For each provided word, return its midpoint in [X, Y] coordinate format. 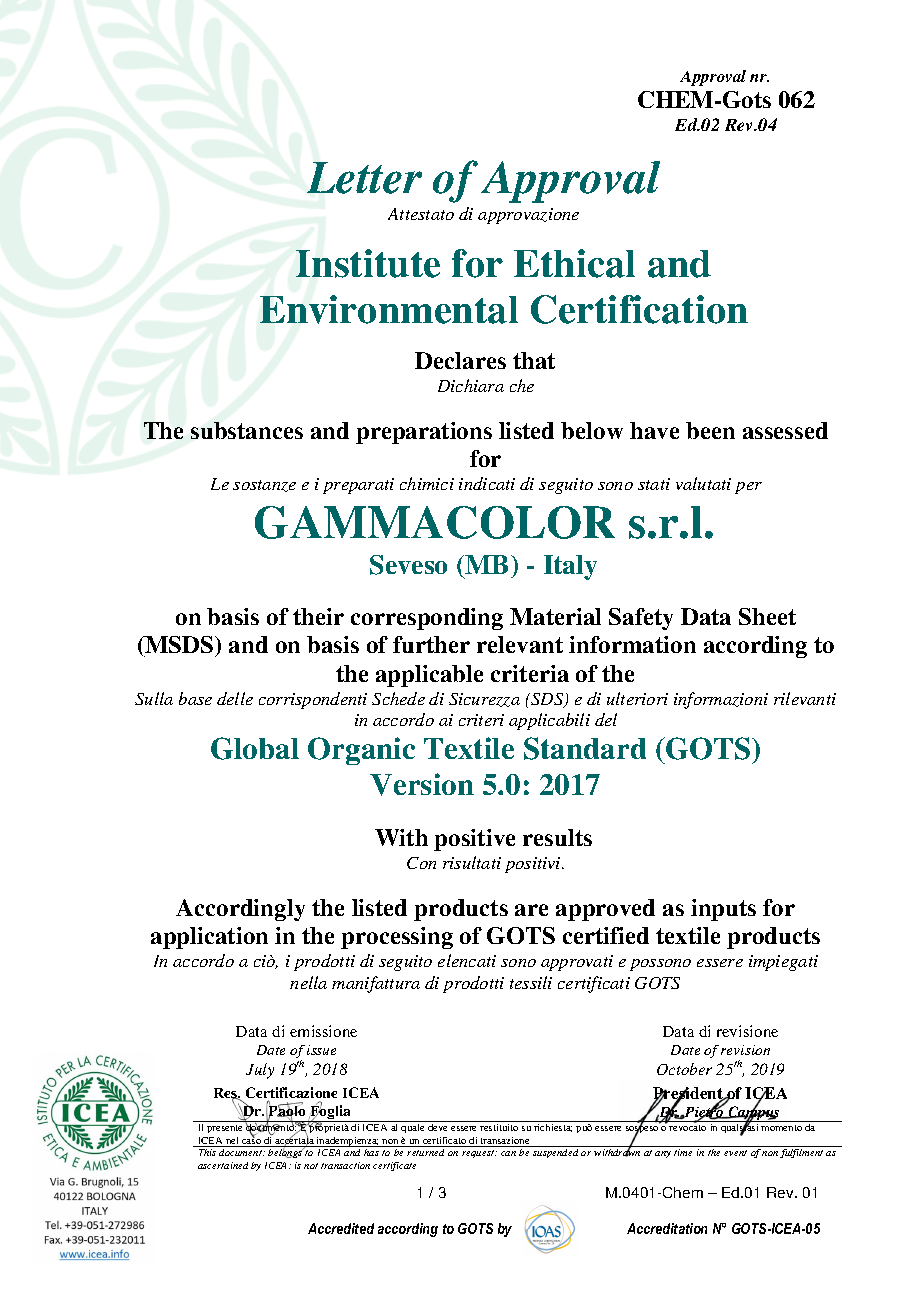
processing [397, 938]
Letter [364, 178]
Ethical [574, 263]
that [534, 360]
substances [247, 430]
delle [235, 698]
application [209, 938]
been [710, 430]
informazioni [721, 700]
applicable [429, 676]
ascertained [223, 1165]
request [479, 1154]
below [592, 430]
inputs [723, 910]
